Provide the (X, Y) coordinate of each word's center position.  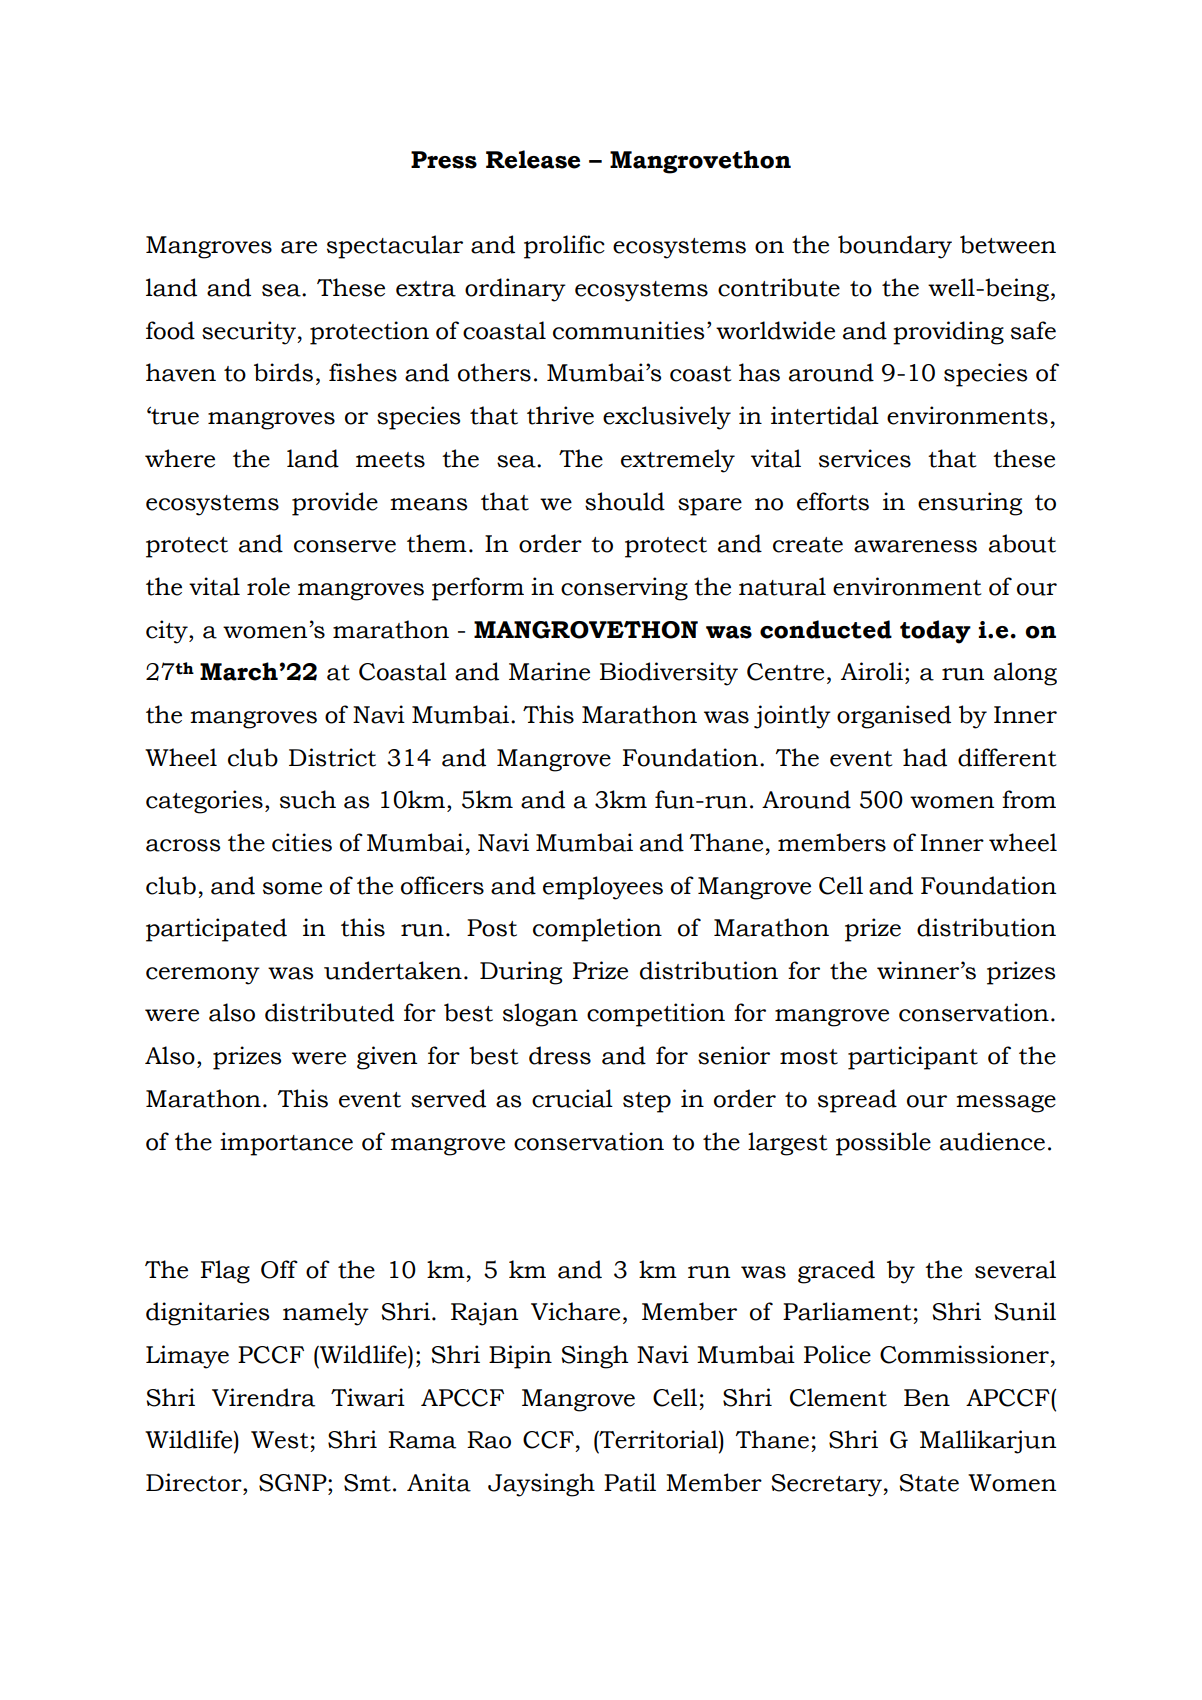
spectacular (395, 247)
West (280, 1440)
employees (603, 888)
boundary (895, 247)
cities (302, 842)
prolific (564, 247)
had (925, 757)
